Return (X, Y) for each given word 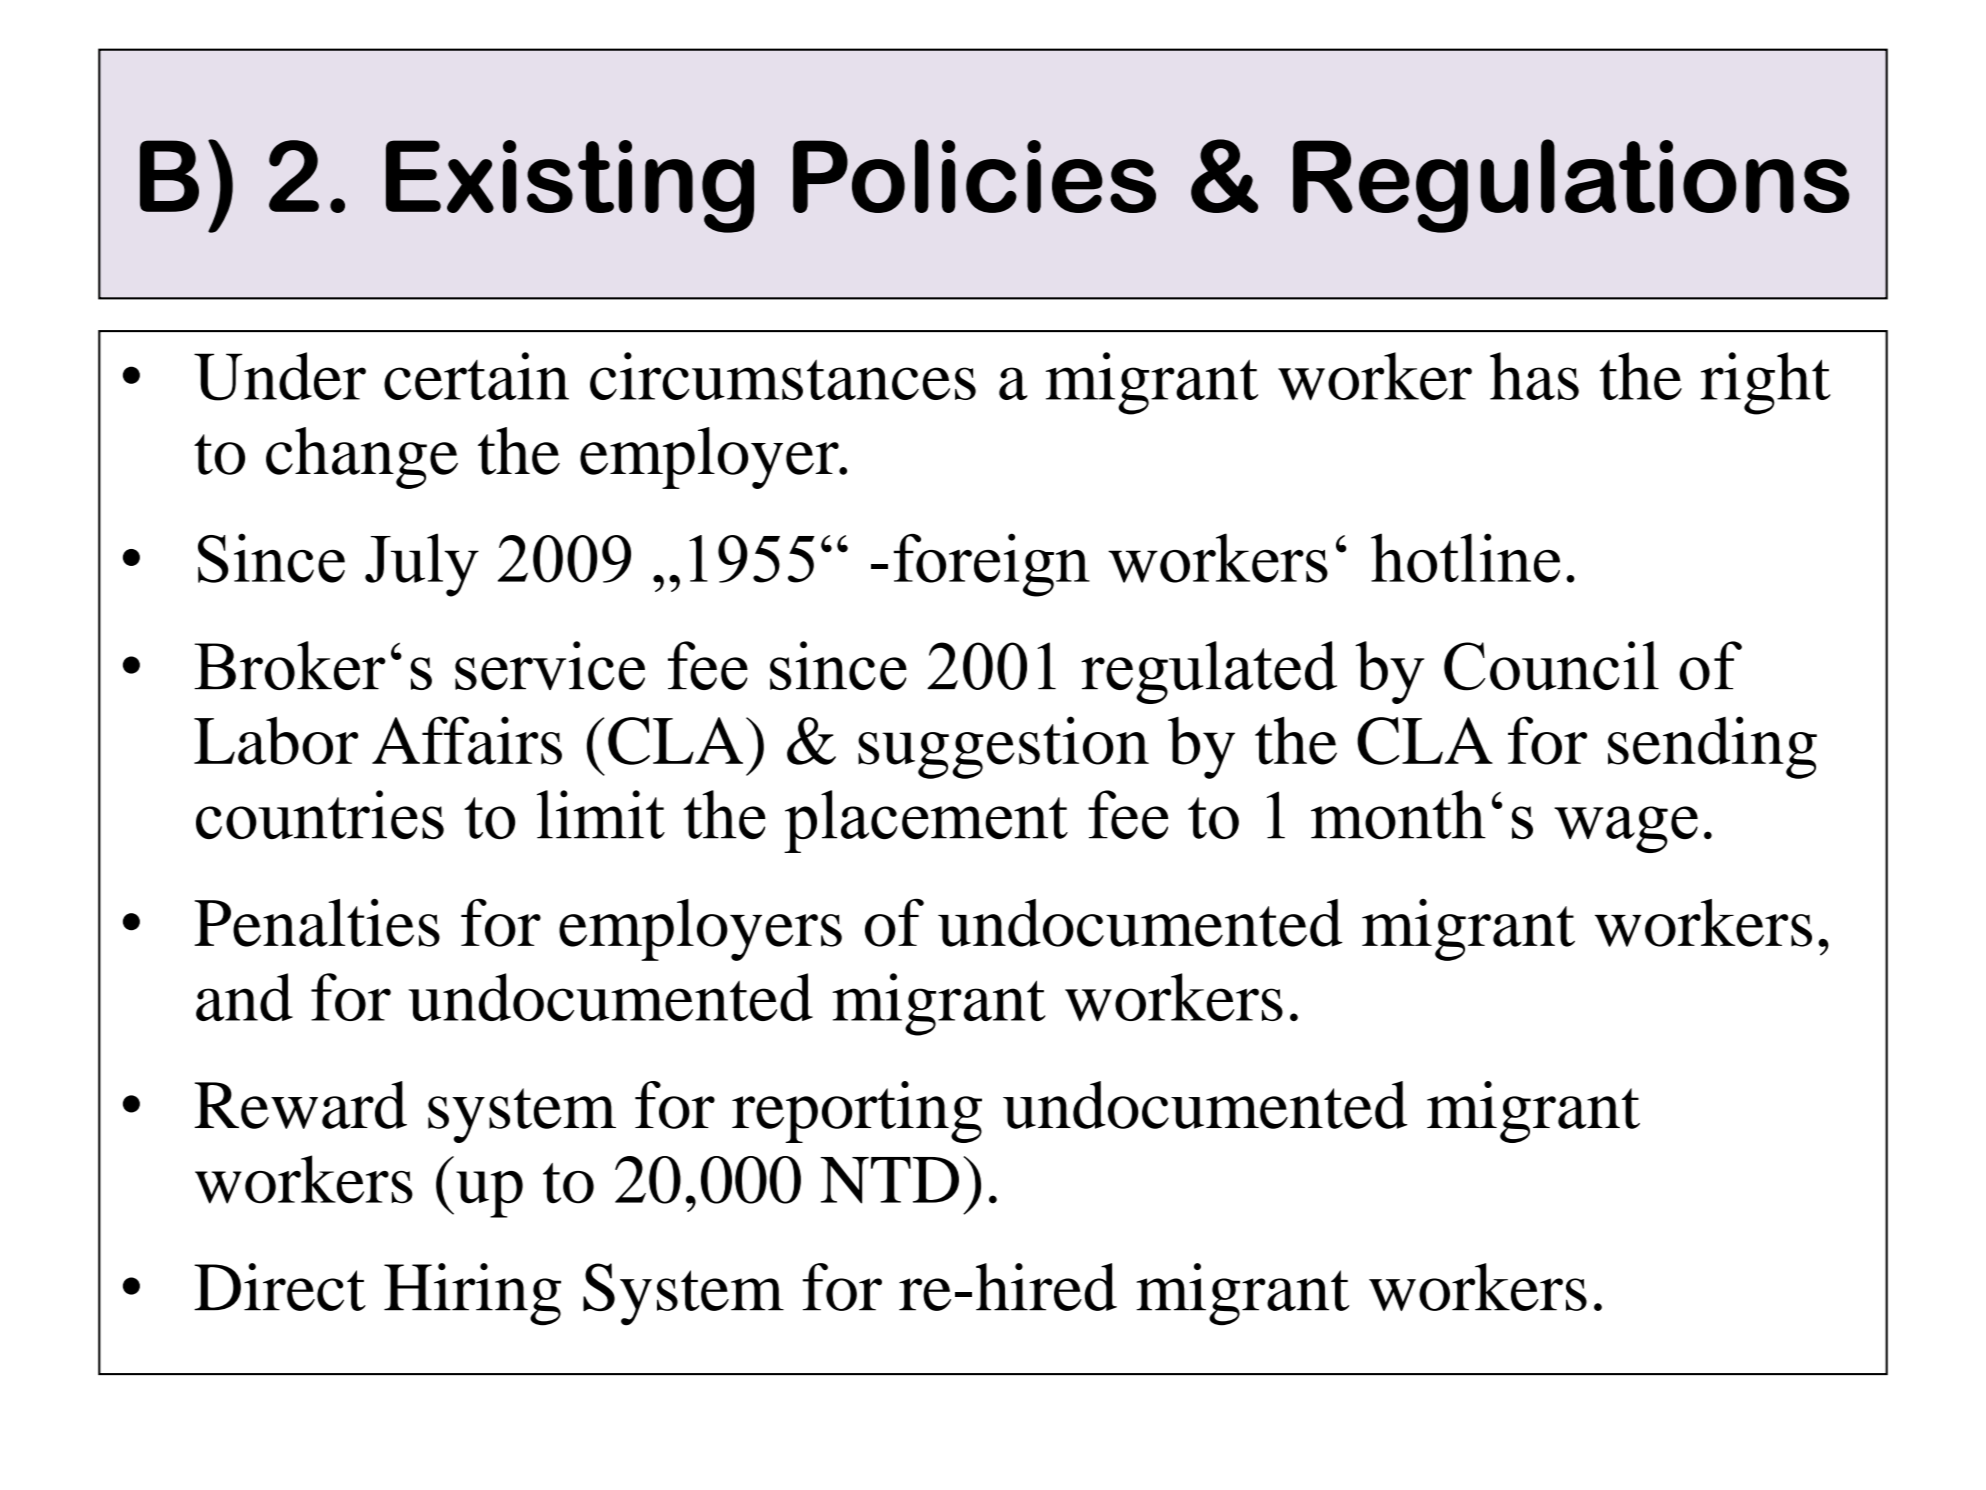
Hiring (472, 1294)
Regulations (1571, 186)
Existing (570, 186)
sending (1712, 747)
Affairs (467, 740)
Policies (974, 176)
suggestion (1003, 747)
